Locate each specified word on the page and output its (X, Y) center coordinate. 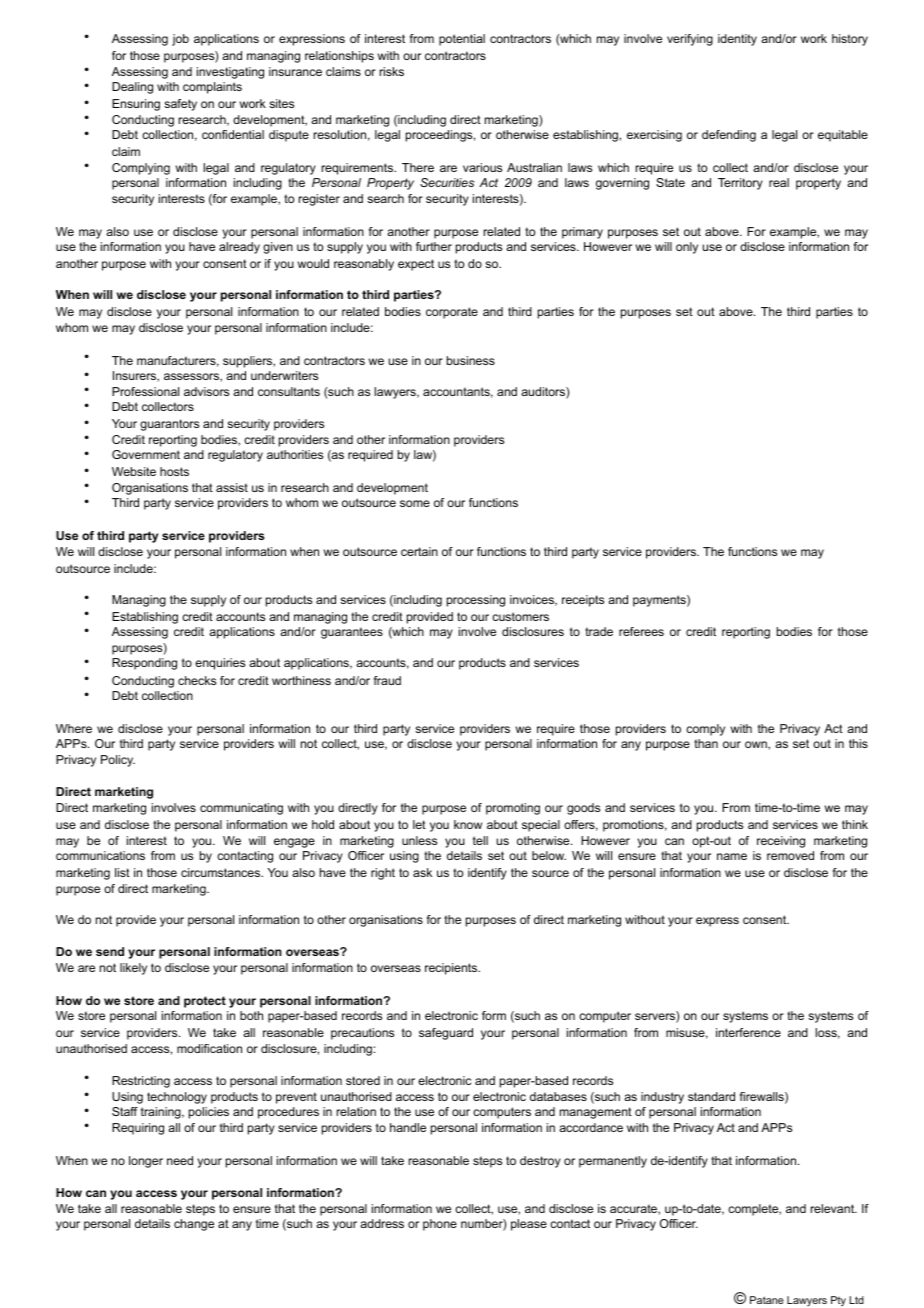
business (471, 360)
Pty (838, 1301)
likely (133, 969)
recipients (452, 969)
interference (748, 1032)
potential (462, 40)
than (706, 743)
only (687, 248)
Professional (145, 391)
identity (737, 40)
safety (180, 105)
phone (440, 1225)
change (194, 1225)
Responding (144, 664)
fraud (387, 680)
